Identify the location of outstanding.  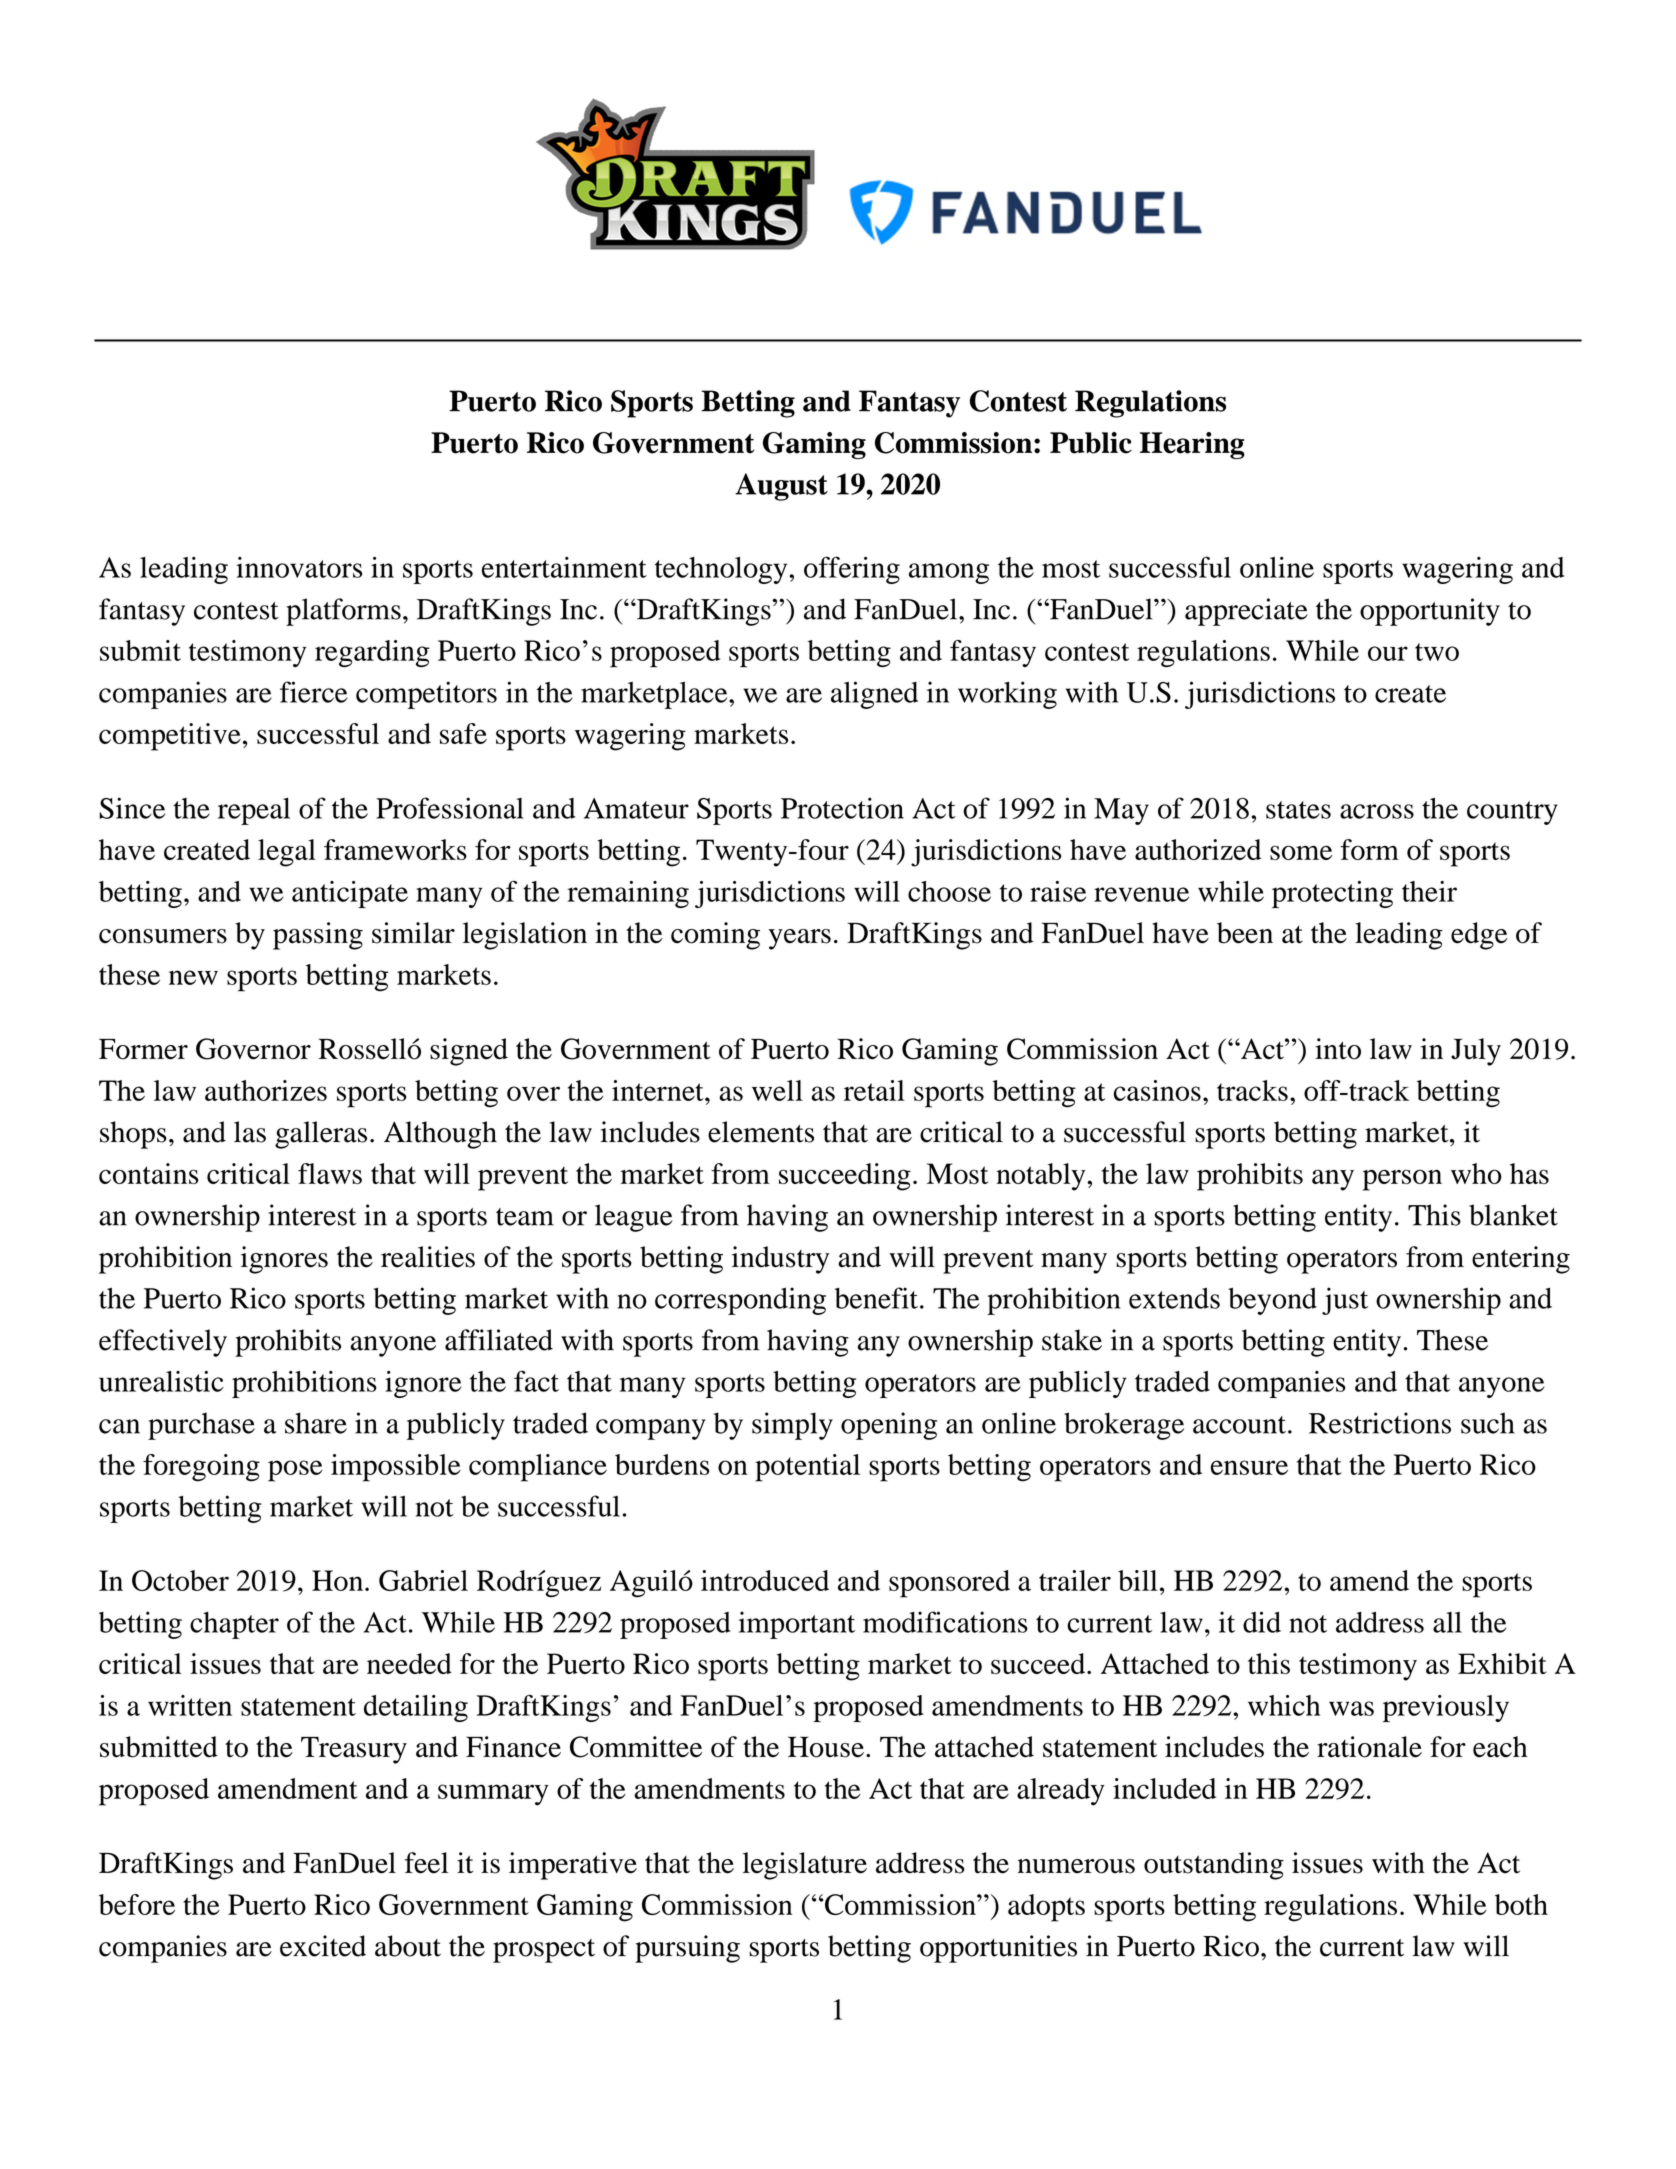
(1214, 1866).
